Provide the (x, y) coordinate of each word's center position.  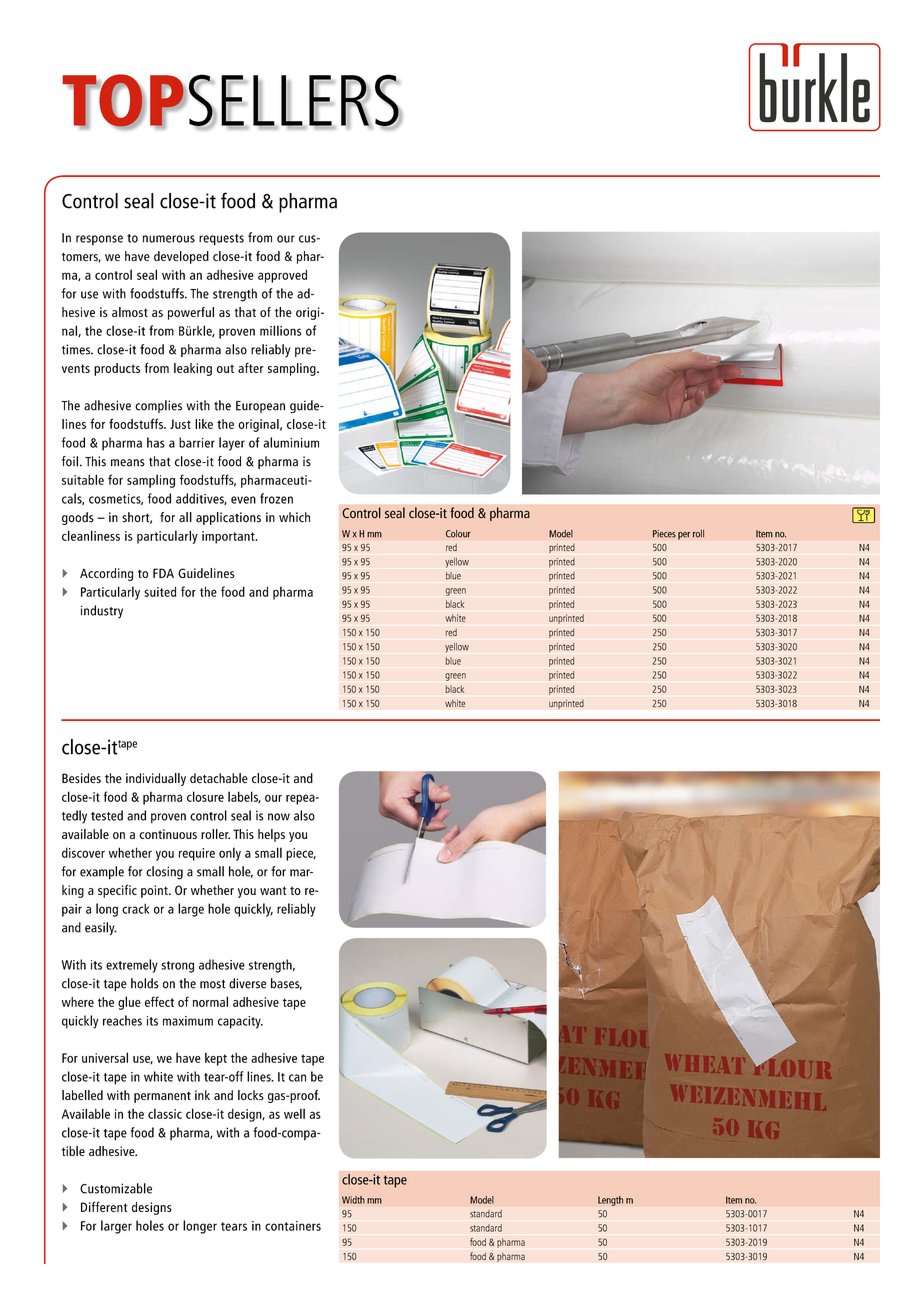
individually (156, 779)
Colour (458, 534)
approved (282, 276)
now (279, 817)
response (99, 240)
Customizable (116, 1188)
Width (353, 1200)
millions (280, 330)
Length (610, 1201)
